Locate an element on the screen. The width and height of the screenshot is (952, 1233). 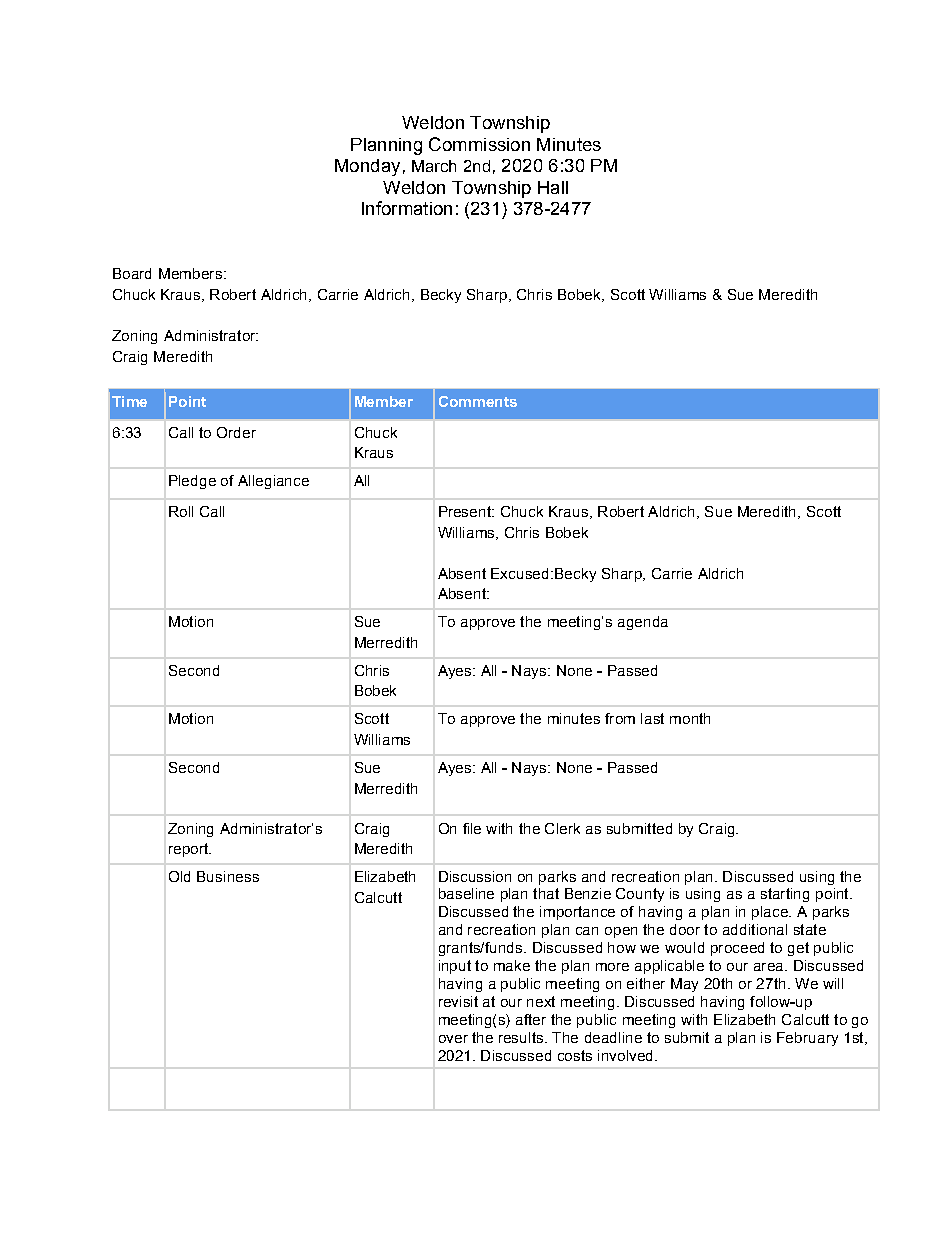
Present is located at coordinates (466, 511).
